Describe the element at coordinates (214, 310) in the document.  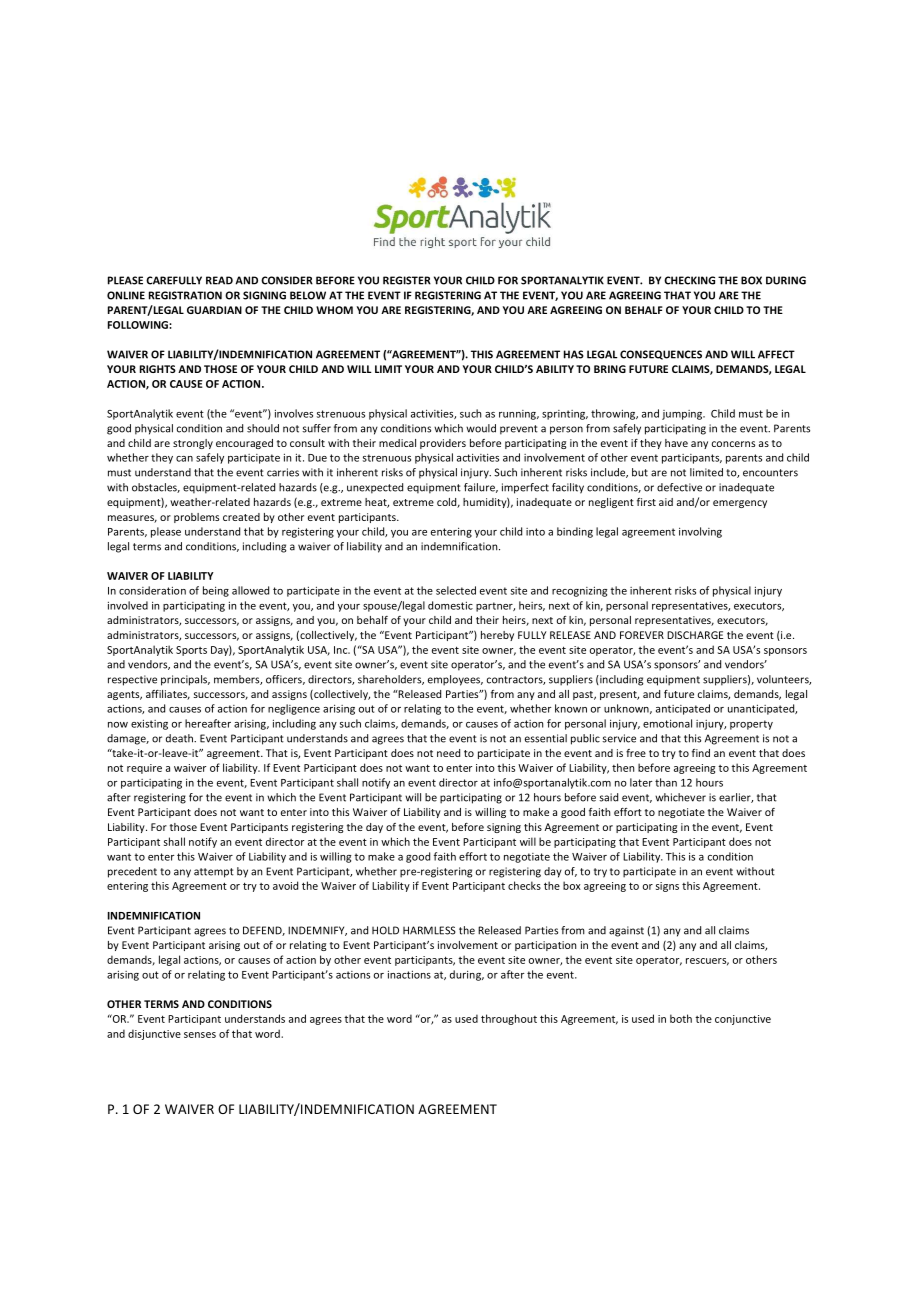
I see `GUARDIAN` at that location.
